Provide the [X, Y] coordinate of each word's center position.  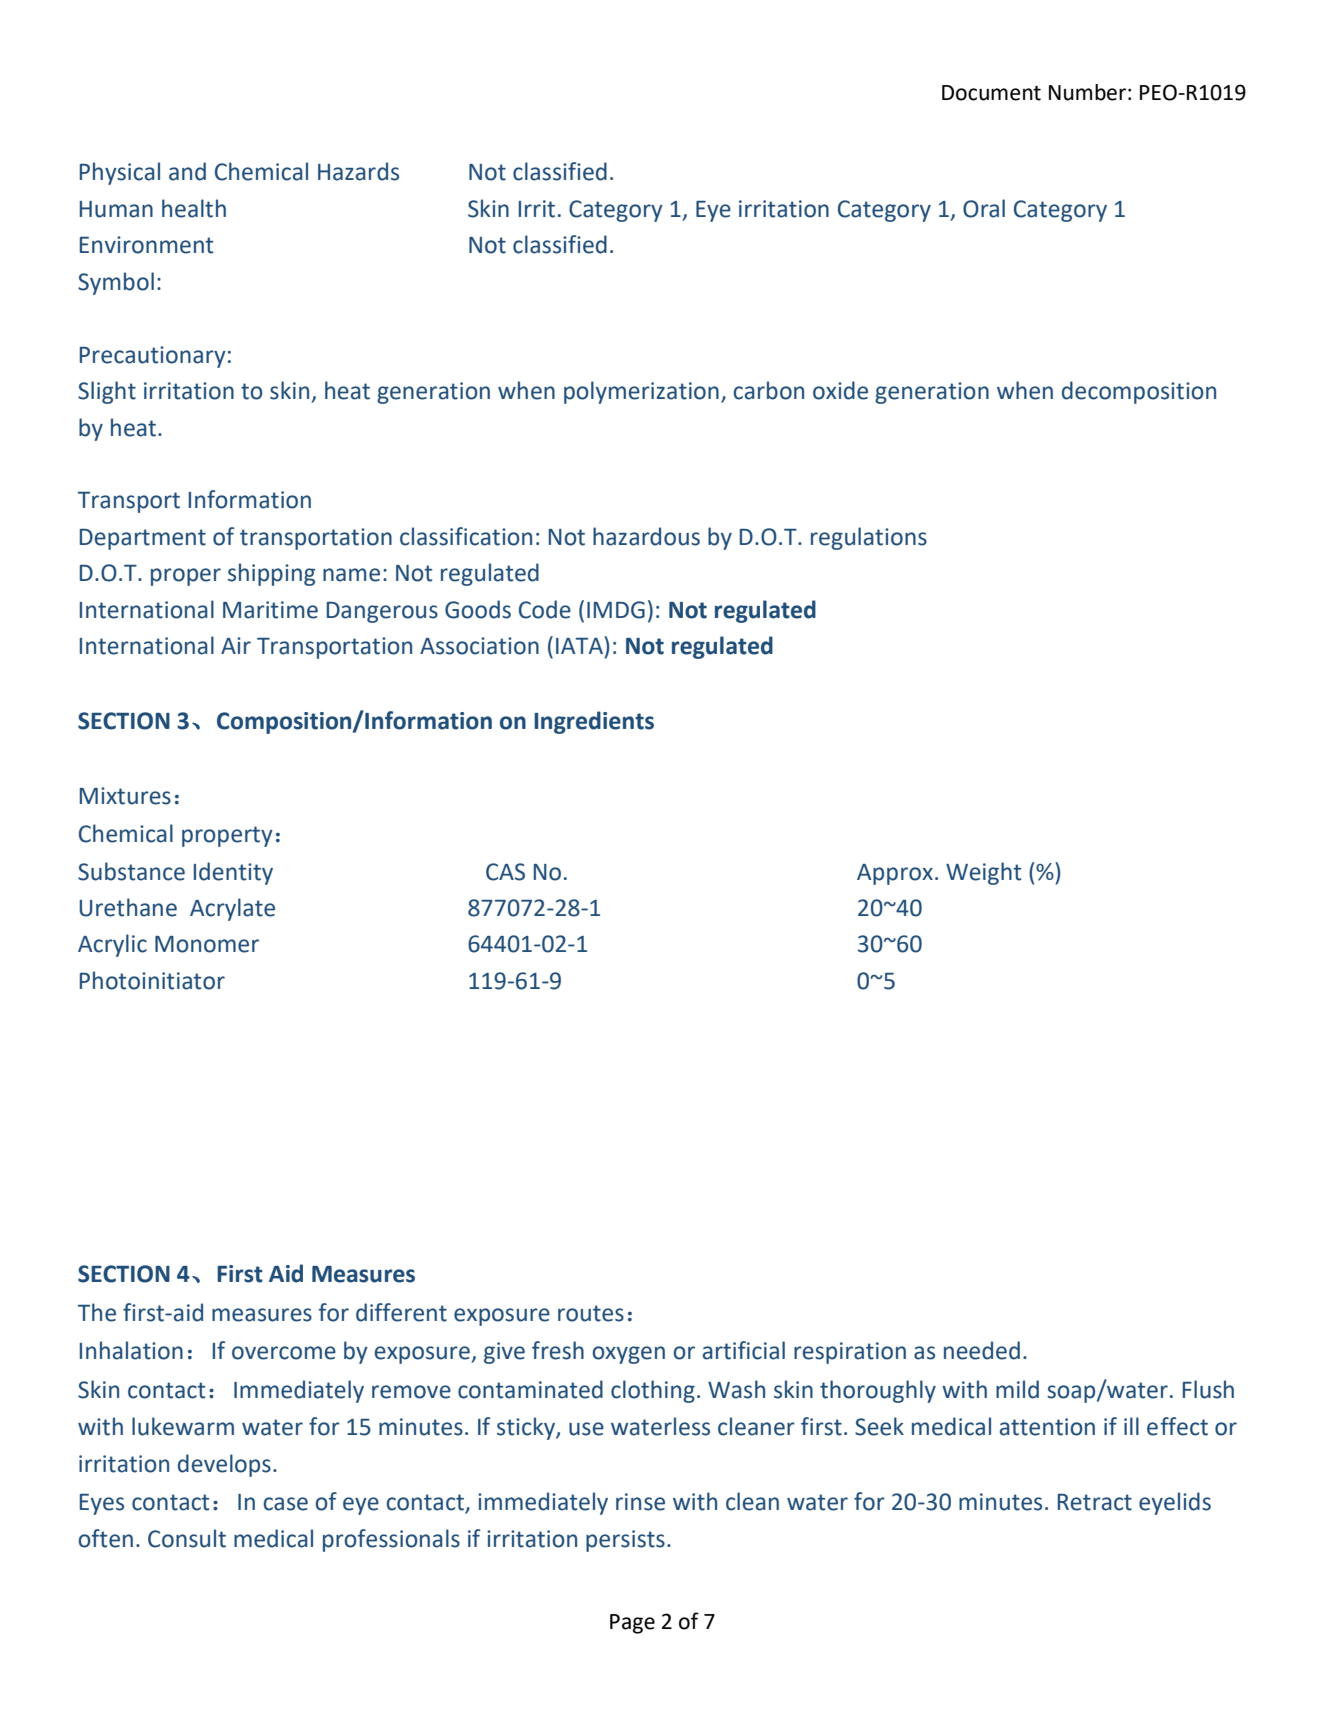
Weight [983, 873]
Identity [233, 873]
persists [625, 1541]
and [187, 171]
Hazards [358, 171]
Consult [187, 1538]
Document [991, 93]
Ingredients [594, 722]
